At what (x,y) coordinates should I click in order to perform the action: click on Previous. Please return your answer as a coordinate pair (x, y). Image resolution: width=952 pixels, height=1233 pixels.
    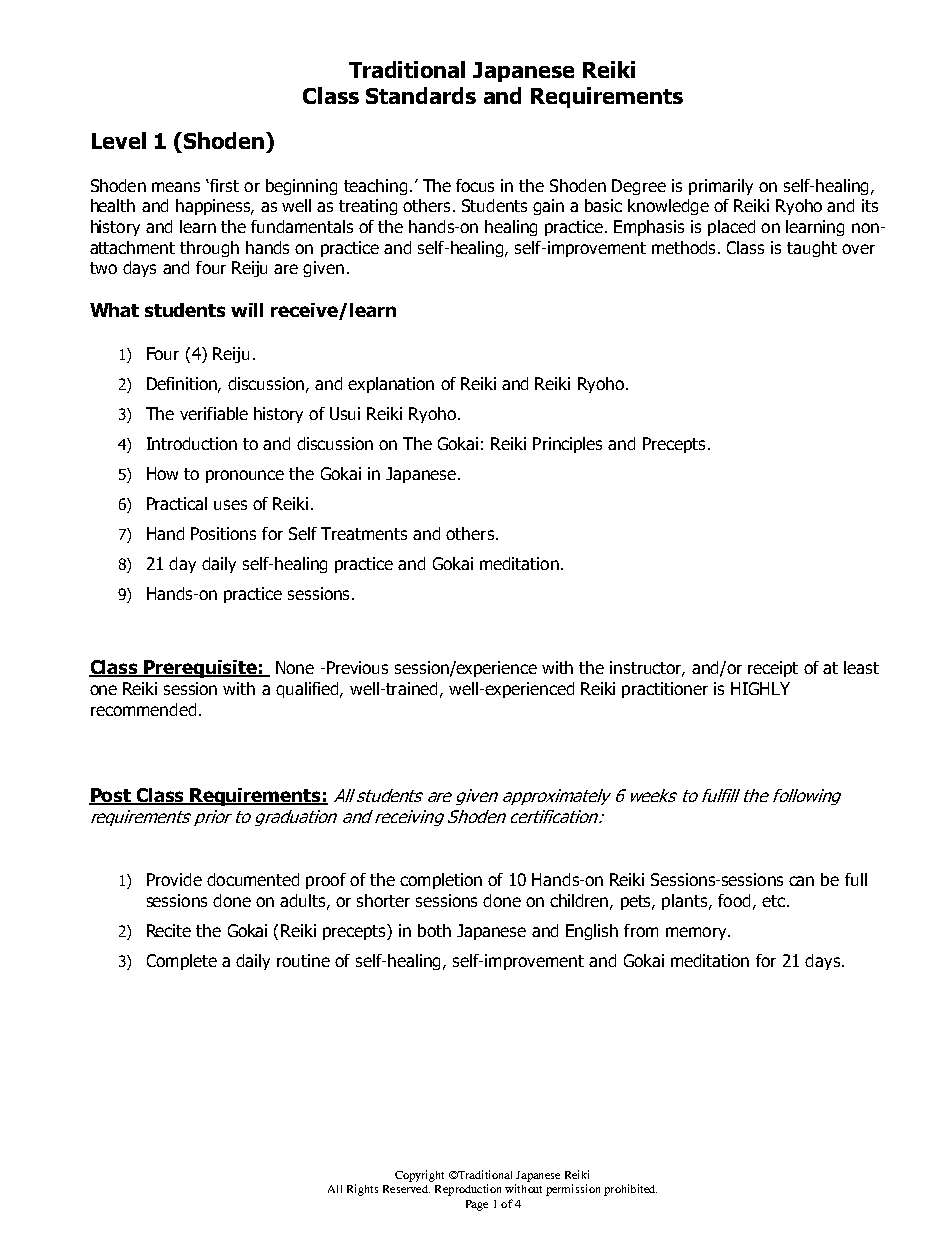
    Looking at the image, I should click on (357, 667).
